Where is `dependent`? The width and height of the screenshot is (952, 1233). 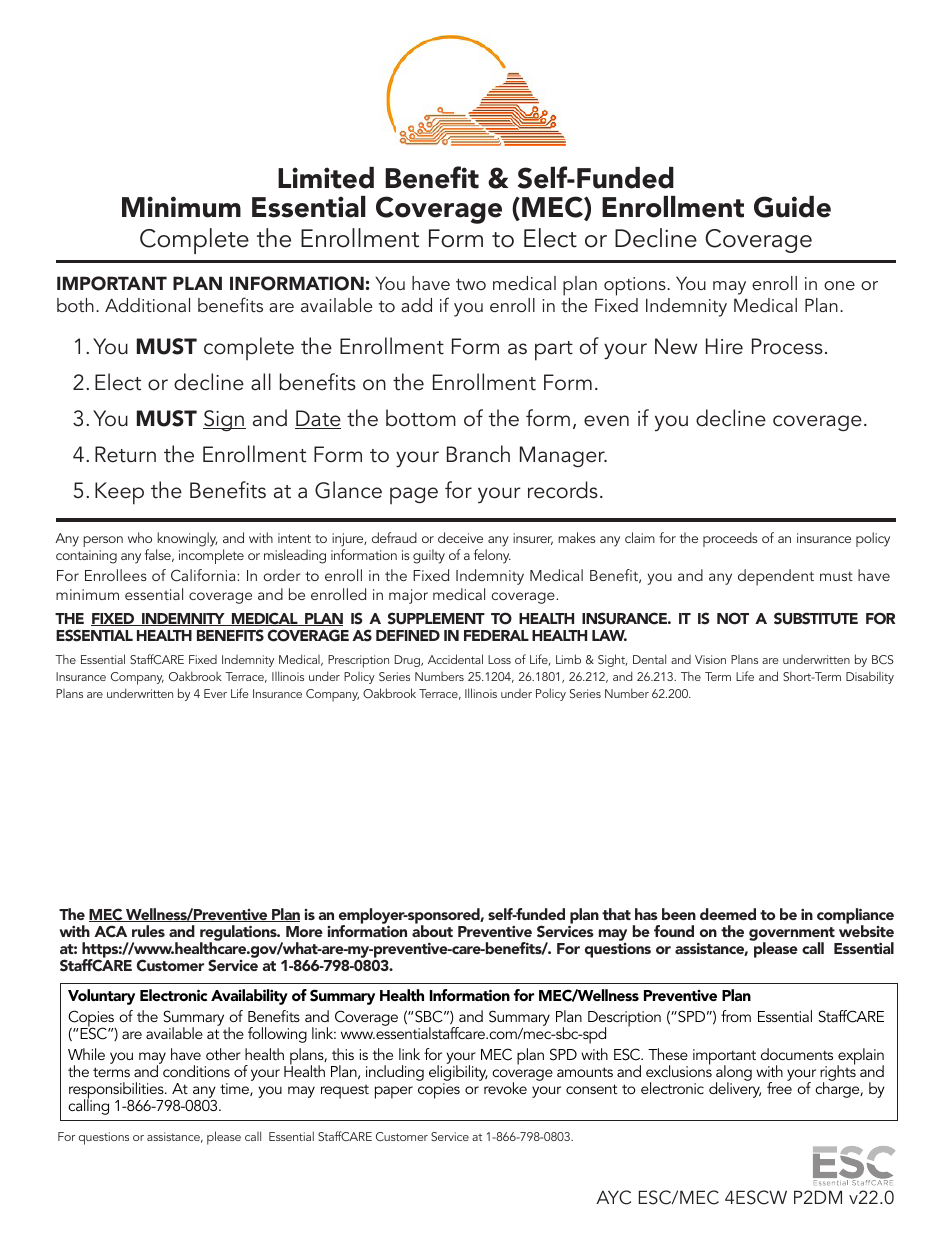 dependent is located at coordinates (776, 577).
